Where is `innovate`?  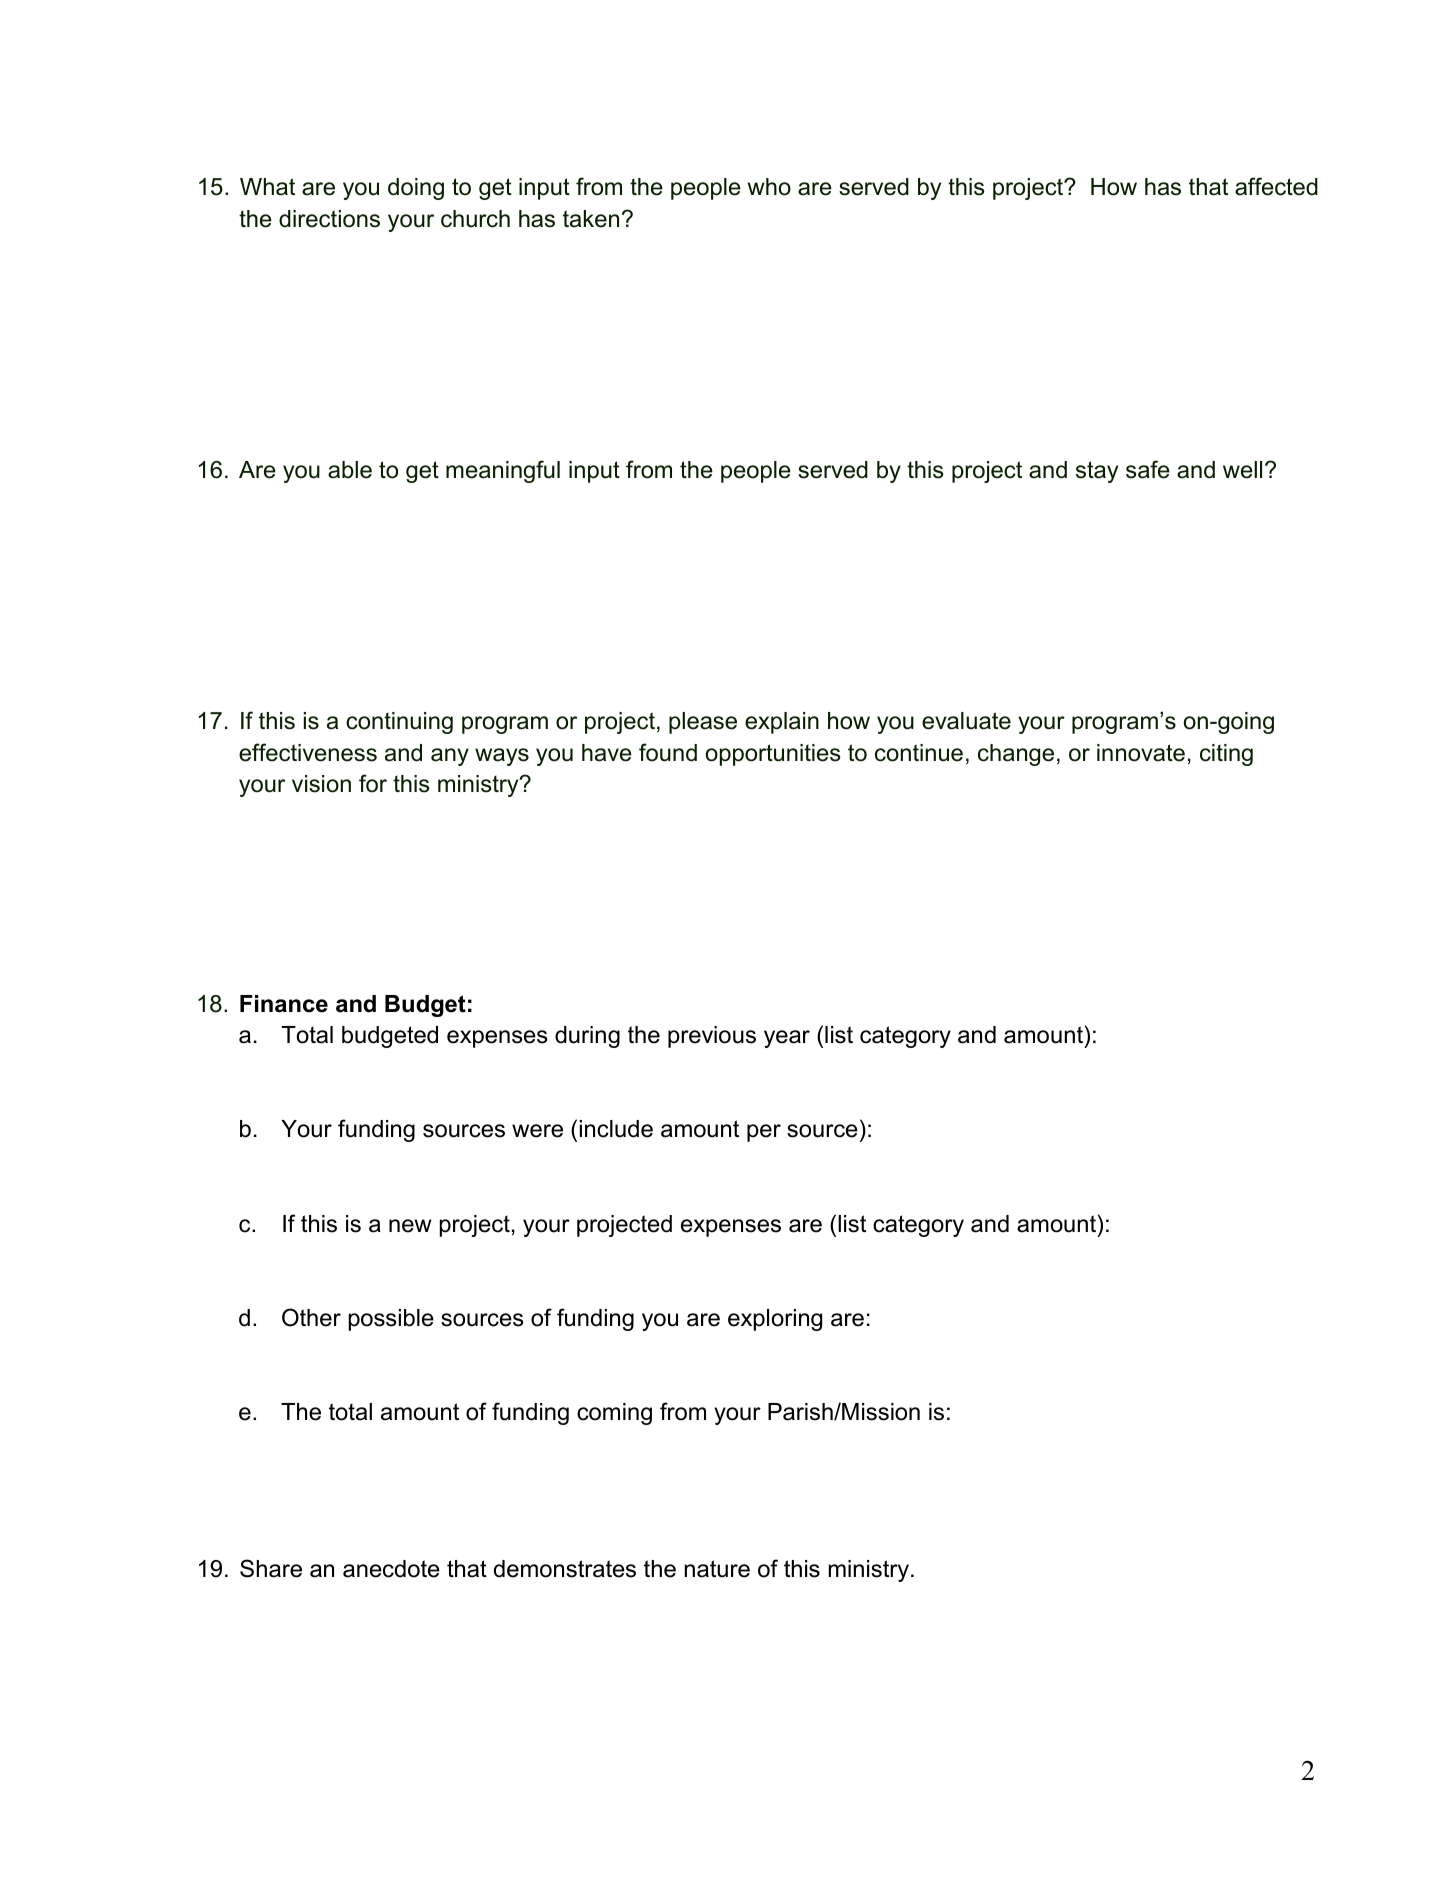 innovate is located at coordinates (1141, 753).
